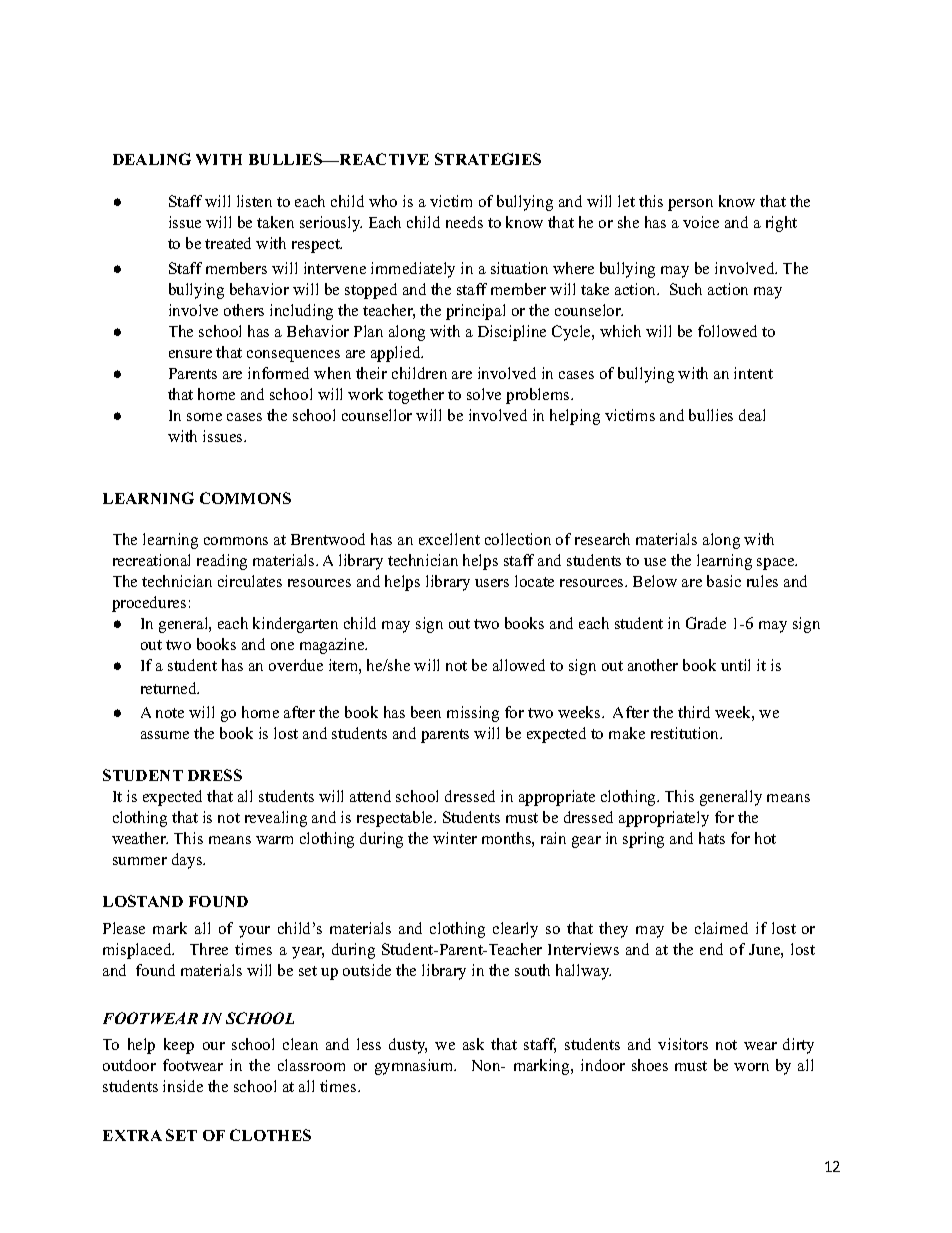 The image size is (952, 1233). I want to click on listen, so click(254, 201).
